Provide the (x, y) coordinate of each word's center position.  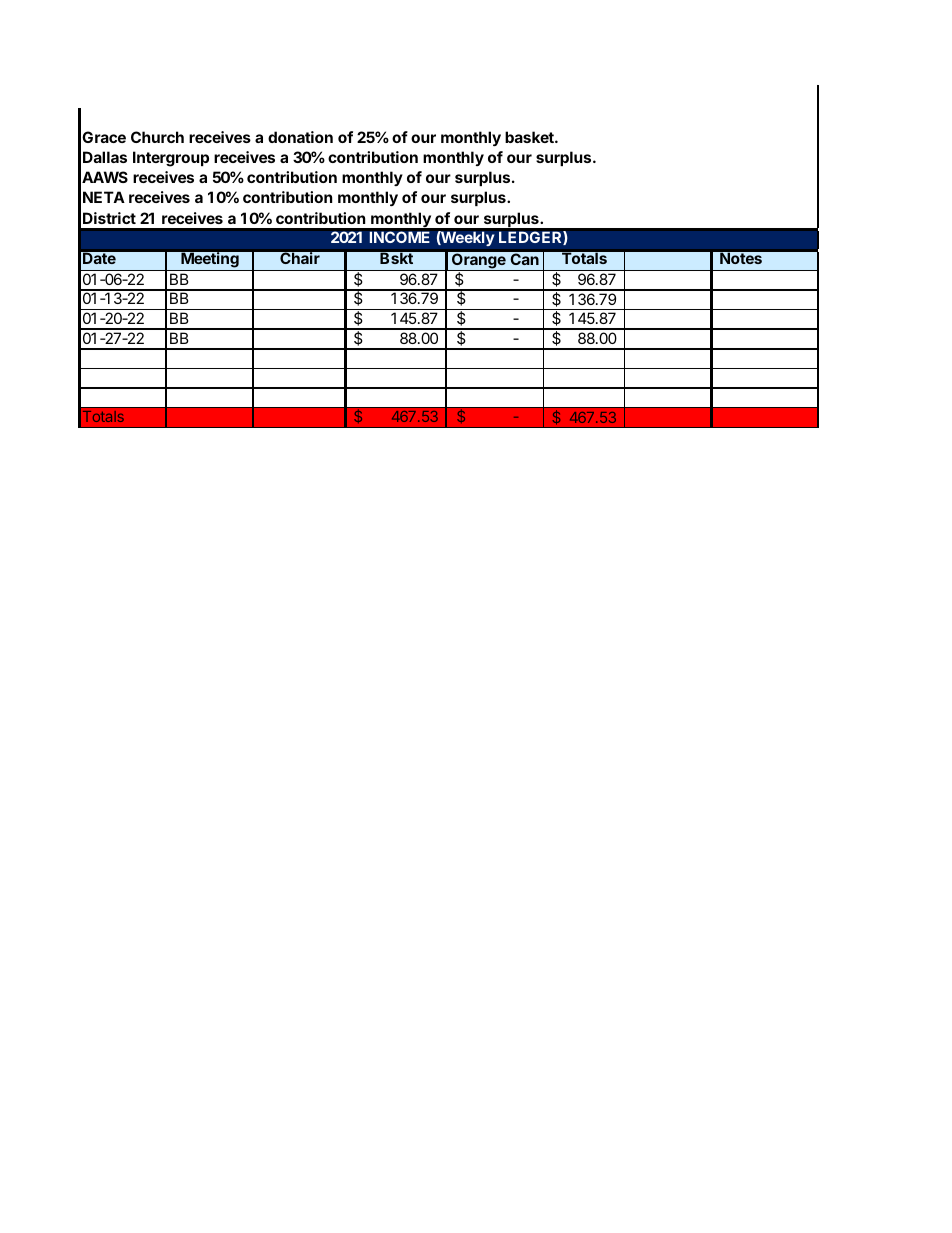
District (109, 218)
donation (300, 137)
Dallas (105, 157)
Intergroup (171, 159)
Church (157, 137)
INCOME (400, 237)
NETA (104, 197)
